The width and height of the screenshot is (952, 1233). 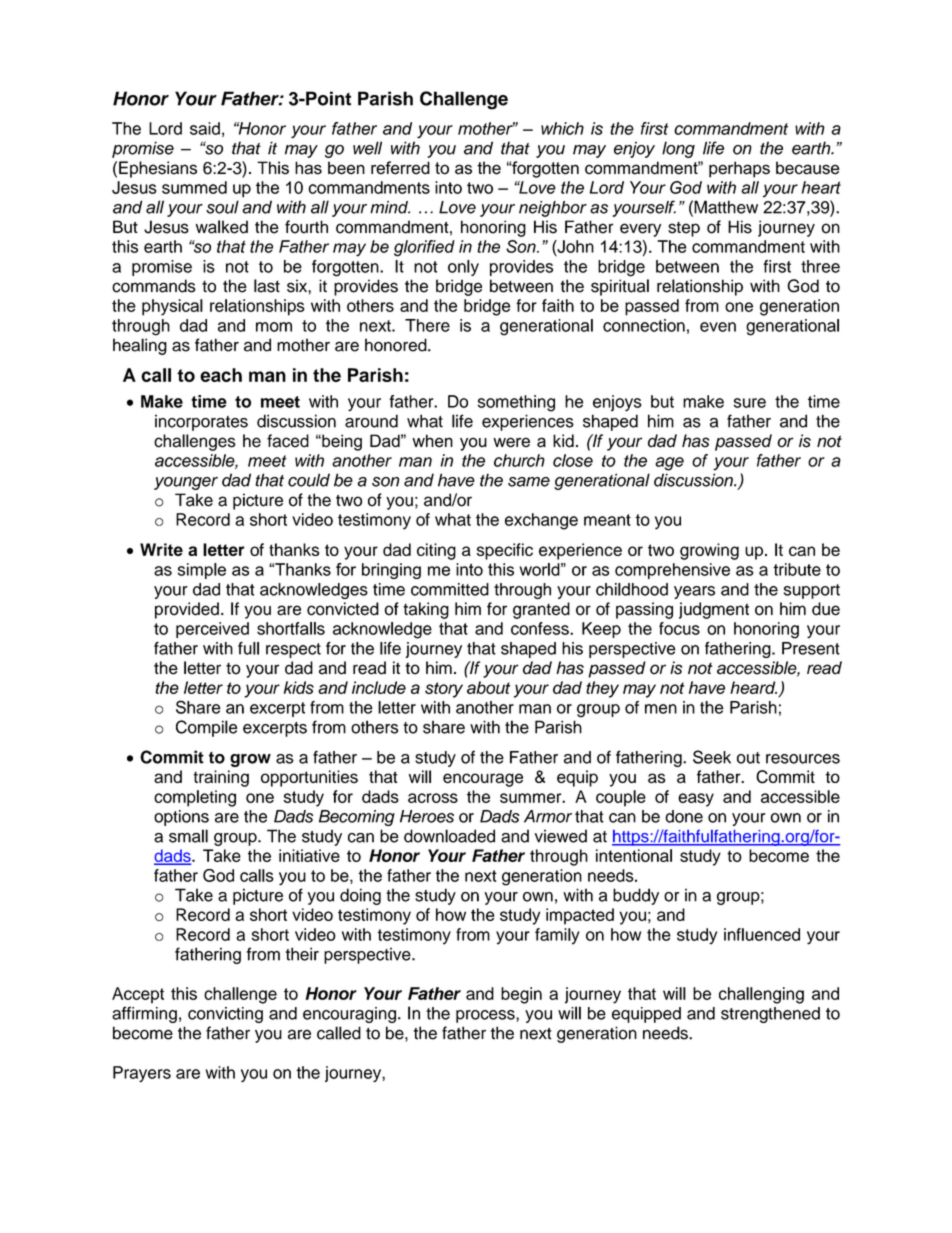 I want to click on convicting, so click(x=225, y=1015).
